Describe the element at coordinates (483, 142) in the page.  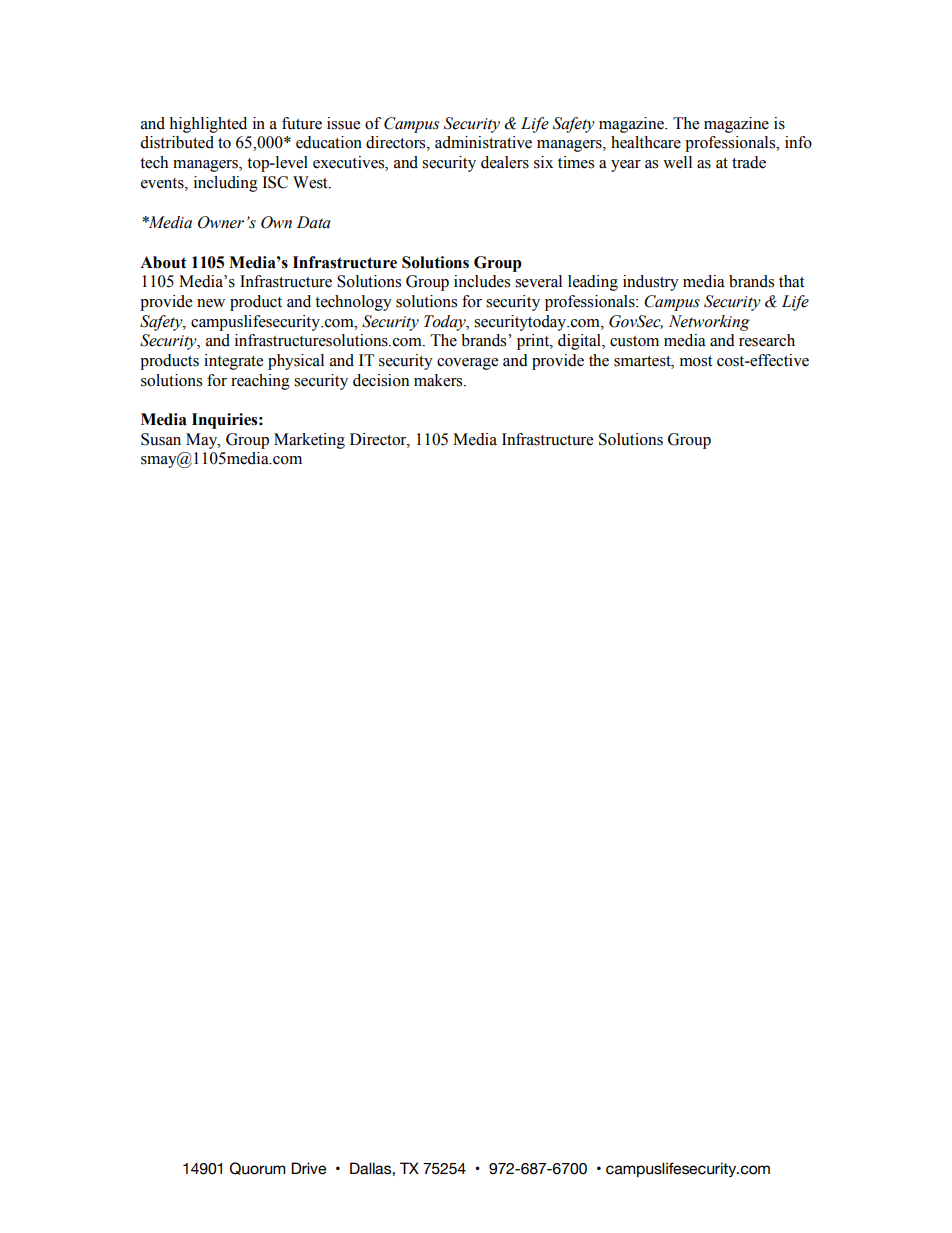
I see `administrative` at that location.
